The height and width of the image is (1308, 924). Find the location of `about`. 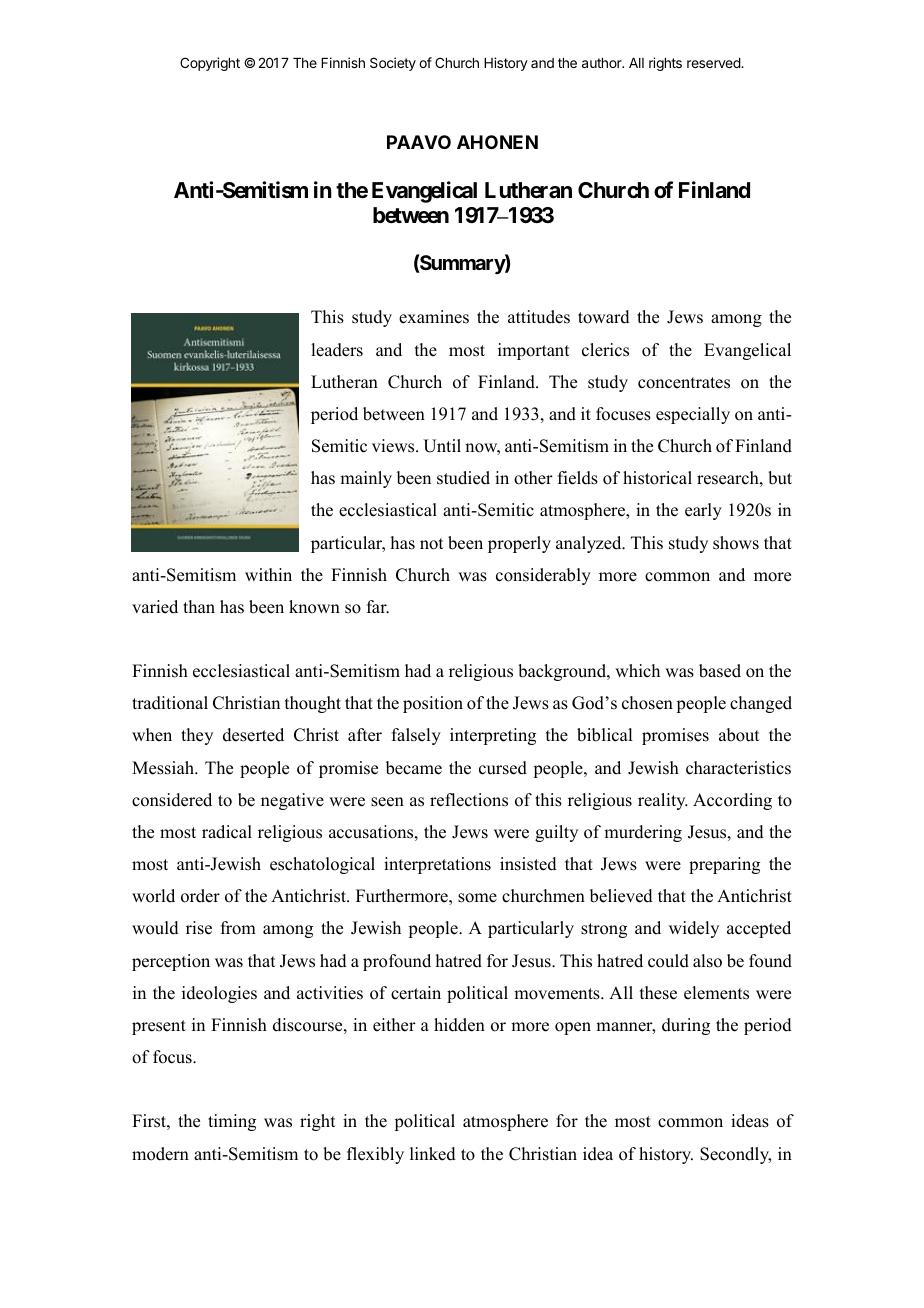

about is located at coordinates (739, 735).
